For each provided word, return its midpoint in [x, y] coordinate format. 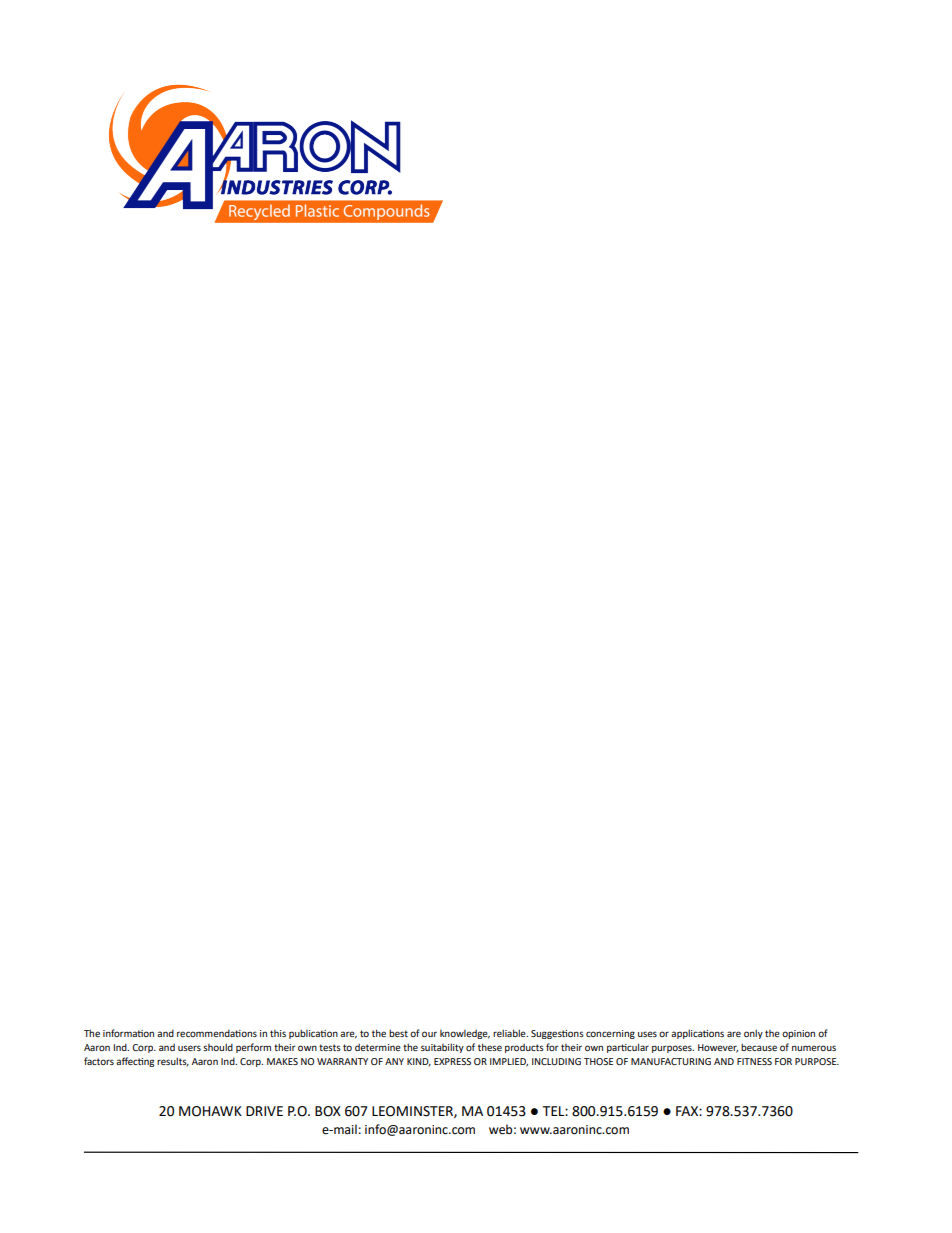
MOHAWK [210, 1111]
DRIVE [264, 1111]
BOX [328, 1111]
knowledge [465, 1034]
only [753, 1034]
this [278, 1033]
